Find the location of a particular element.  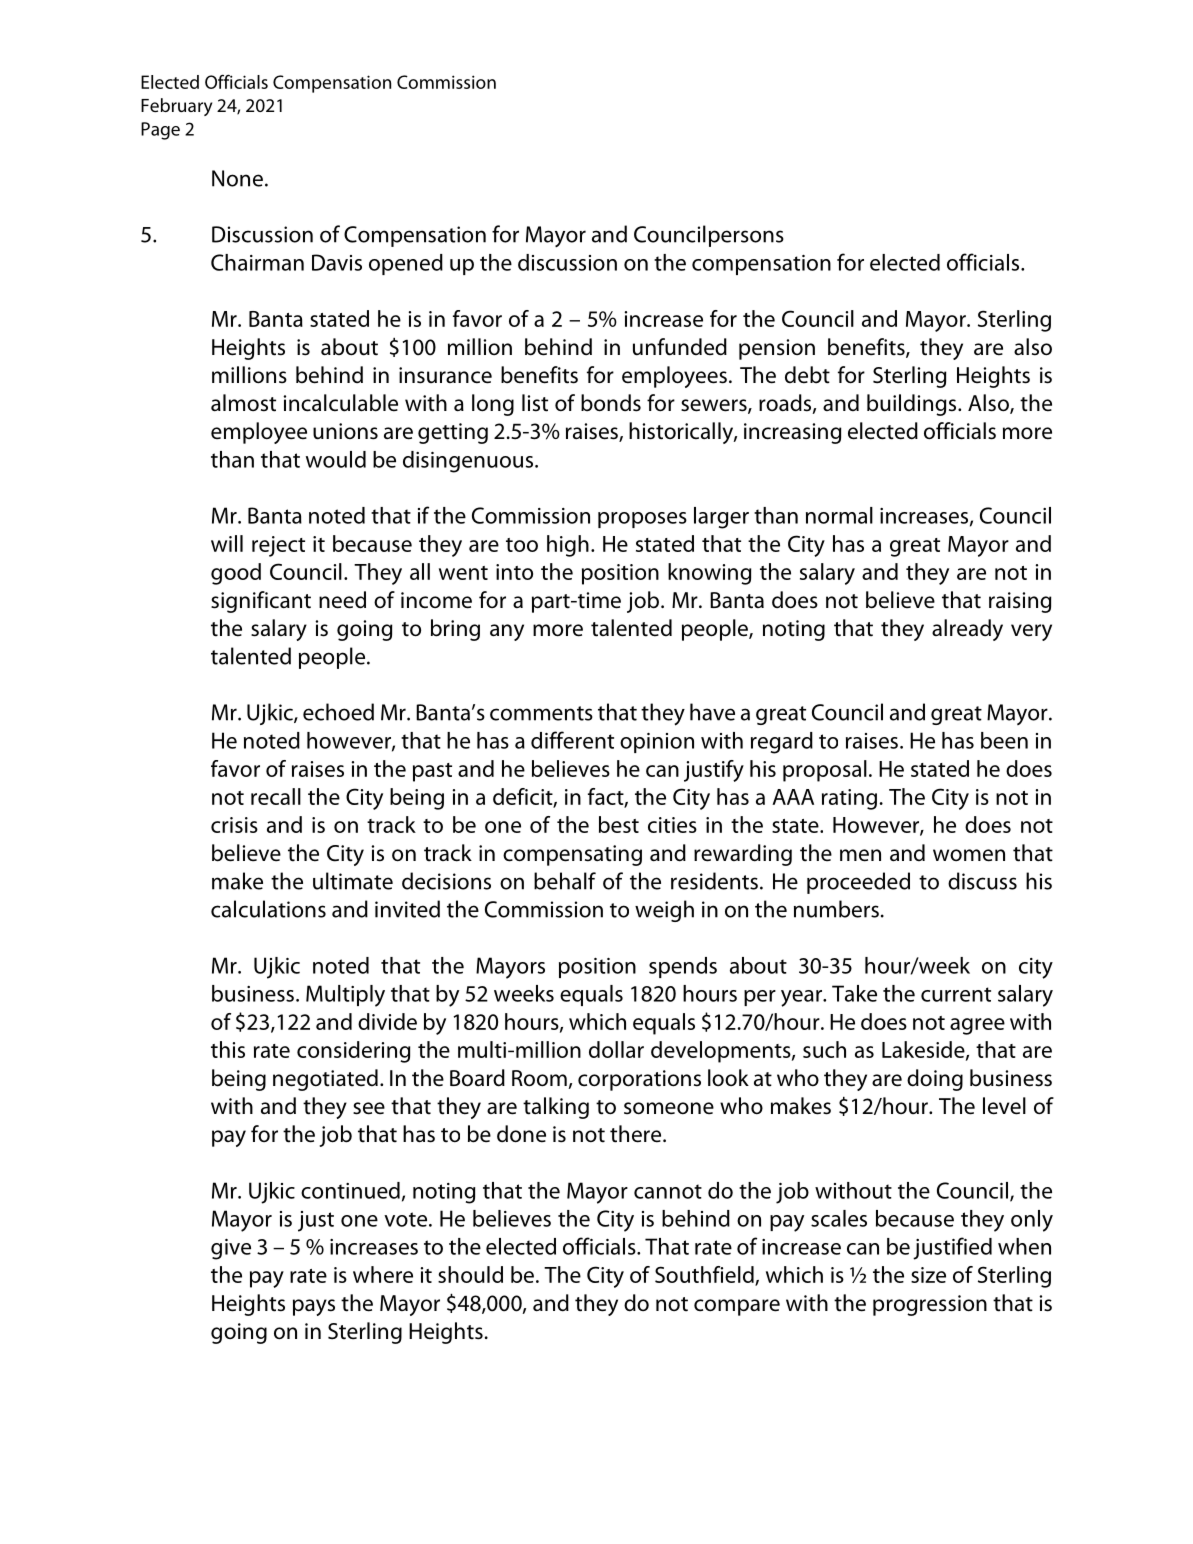

give is located at coordinates (231, 1249).
